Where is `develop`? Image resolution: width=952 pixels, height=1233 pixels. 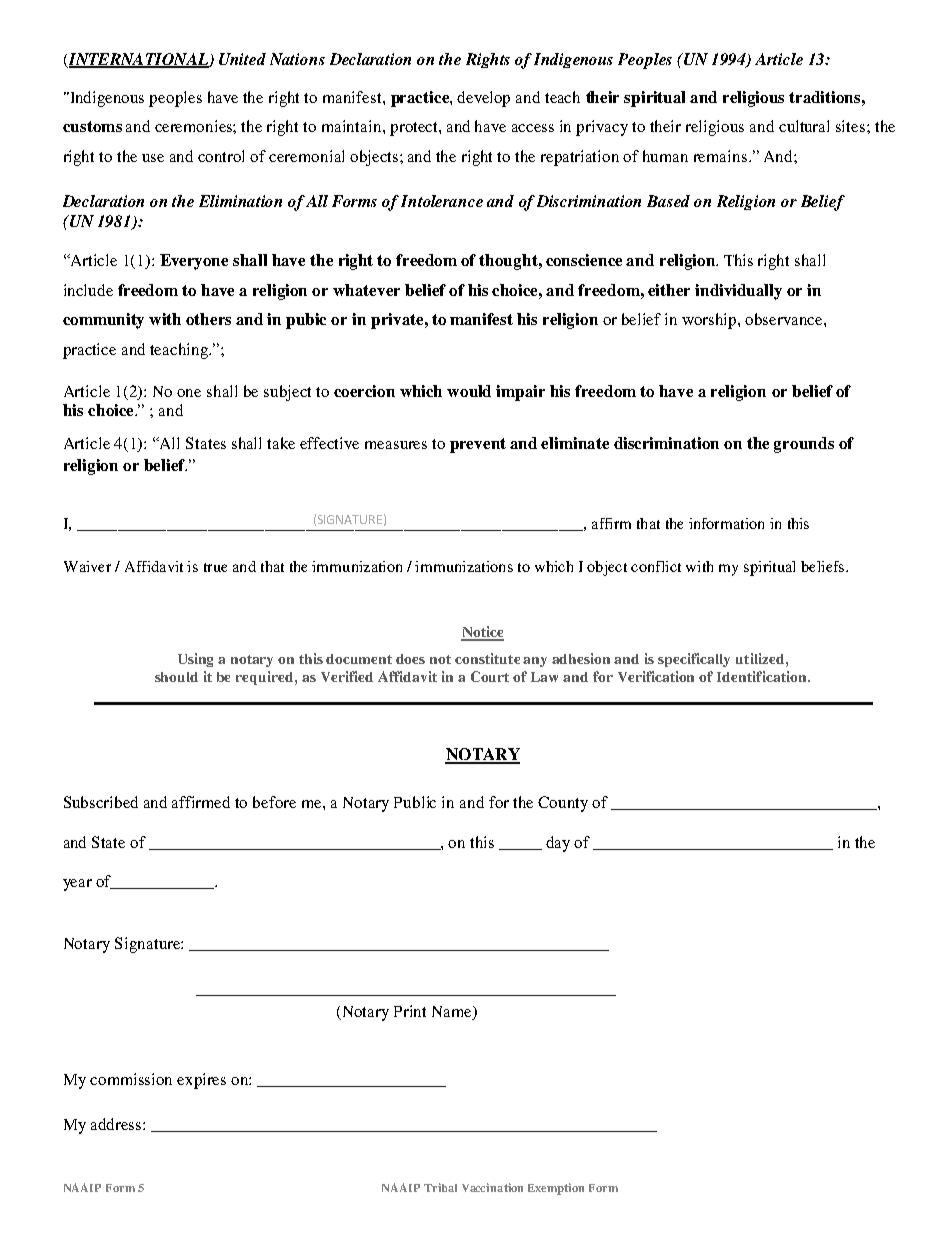
develop is located at coordinates (483, 99).
